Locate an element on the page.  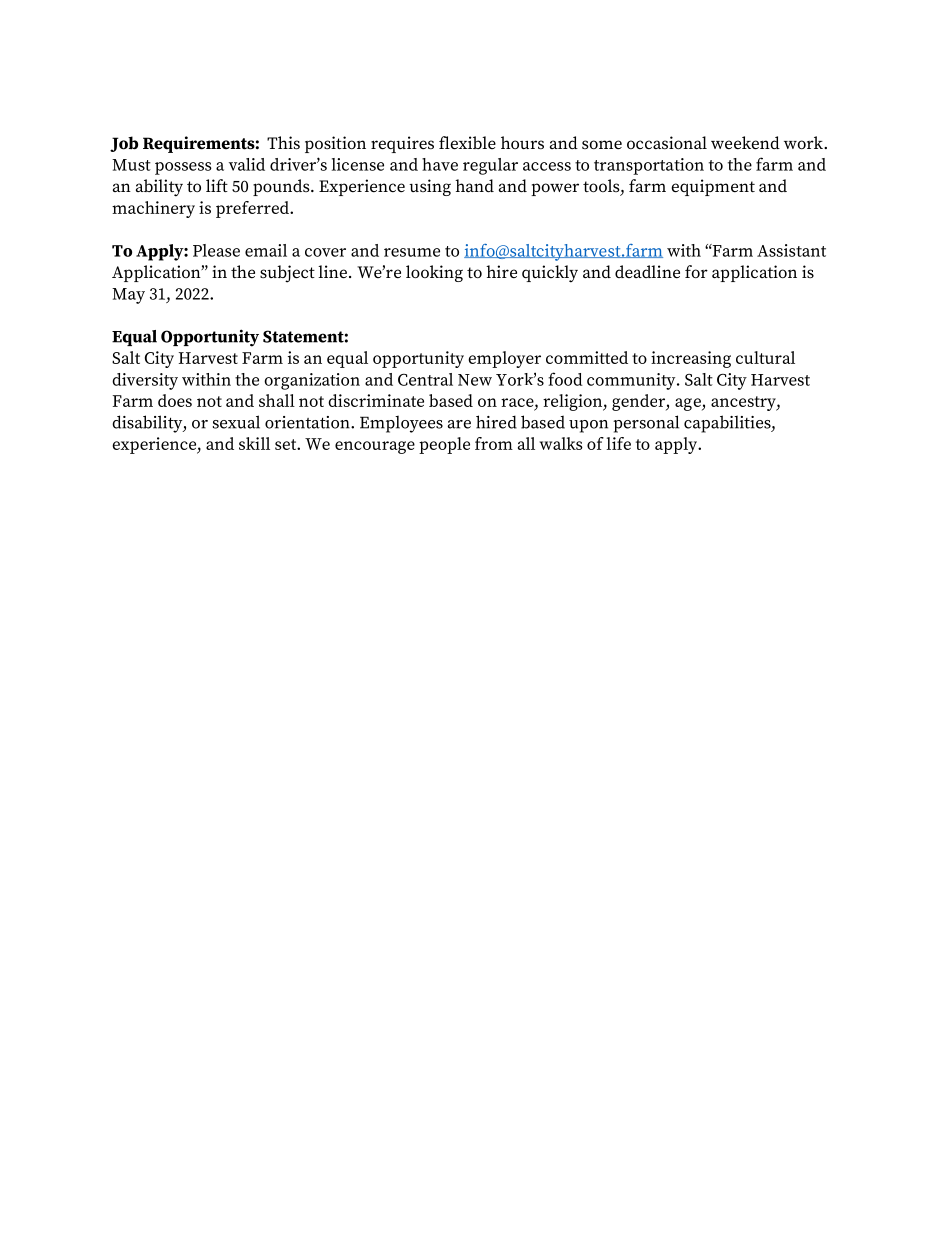
using is located at coordinates (430, 187).
